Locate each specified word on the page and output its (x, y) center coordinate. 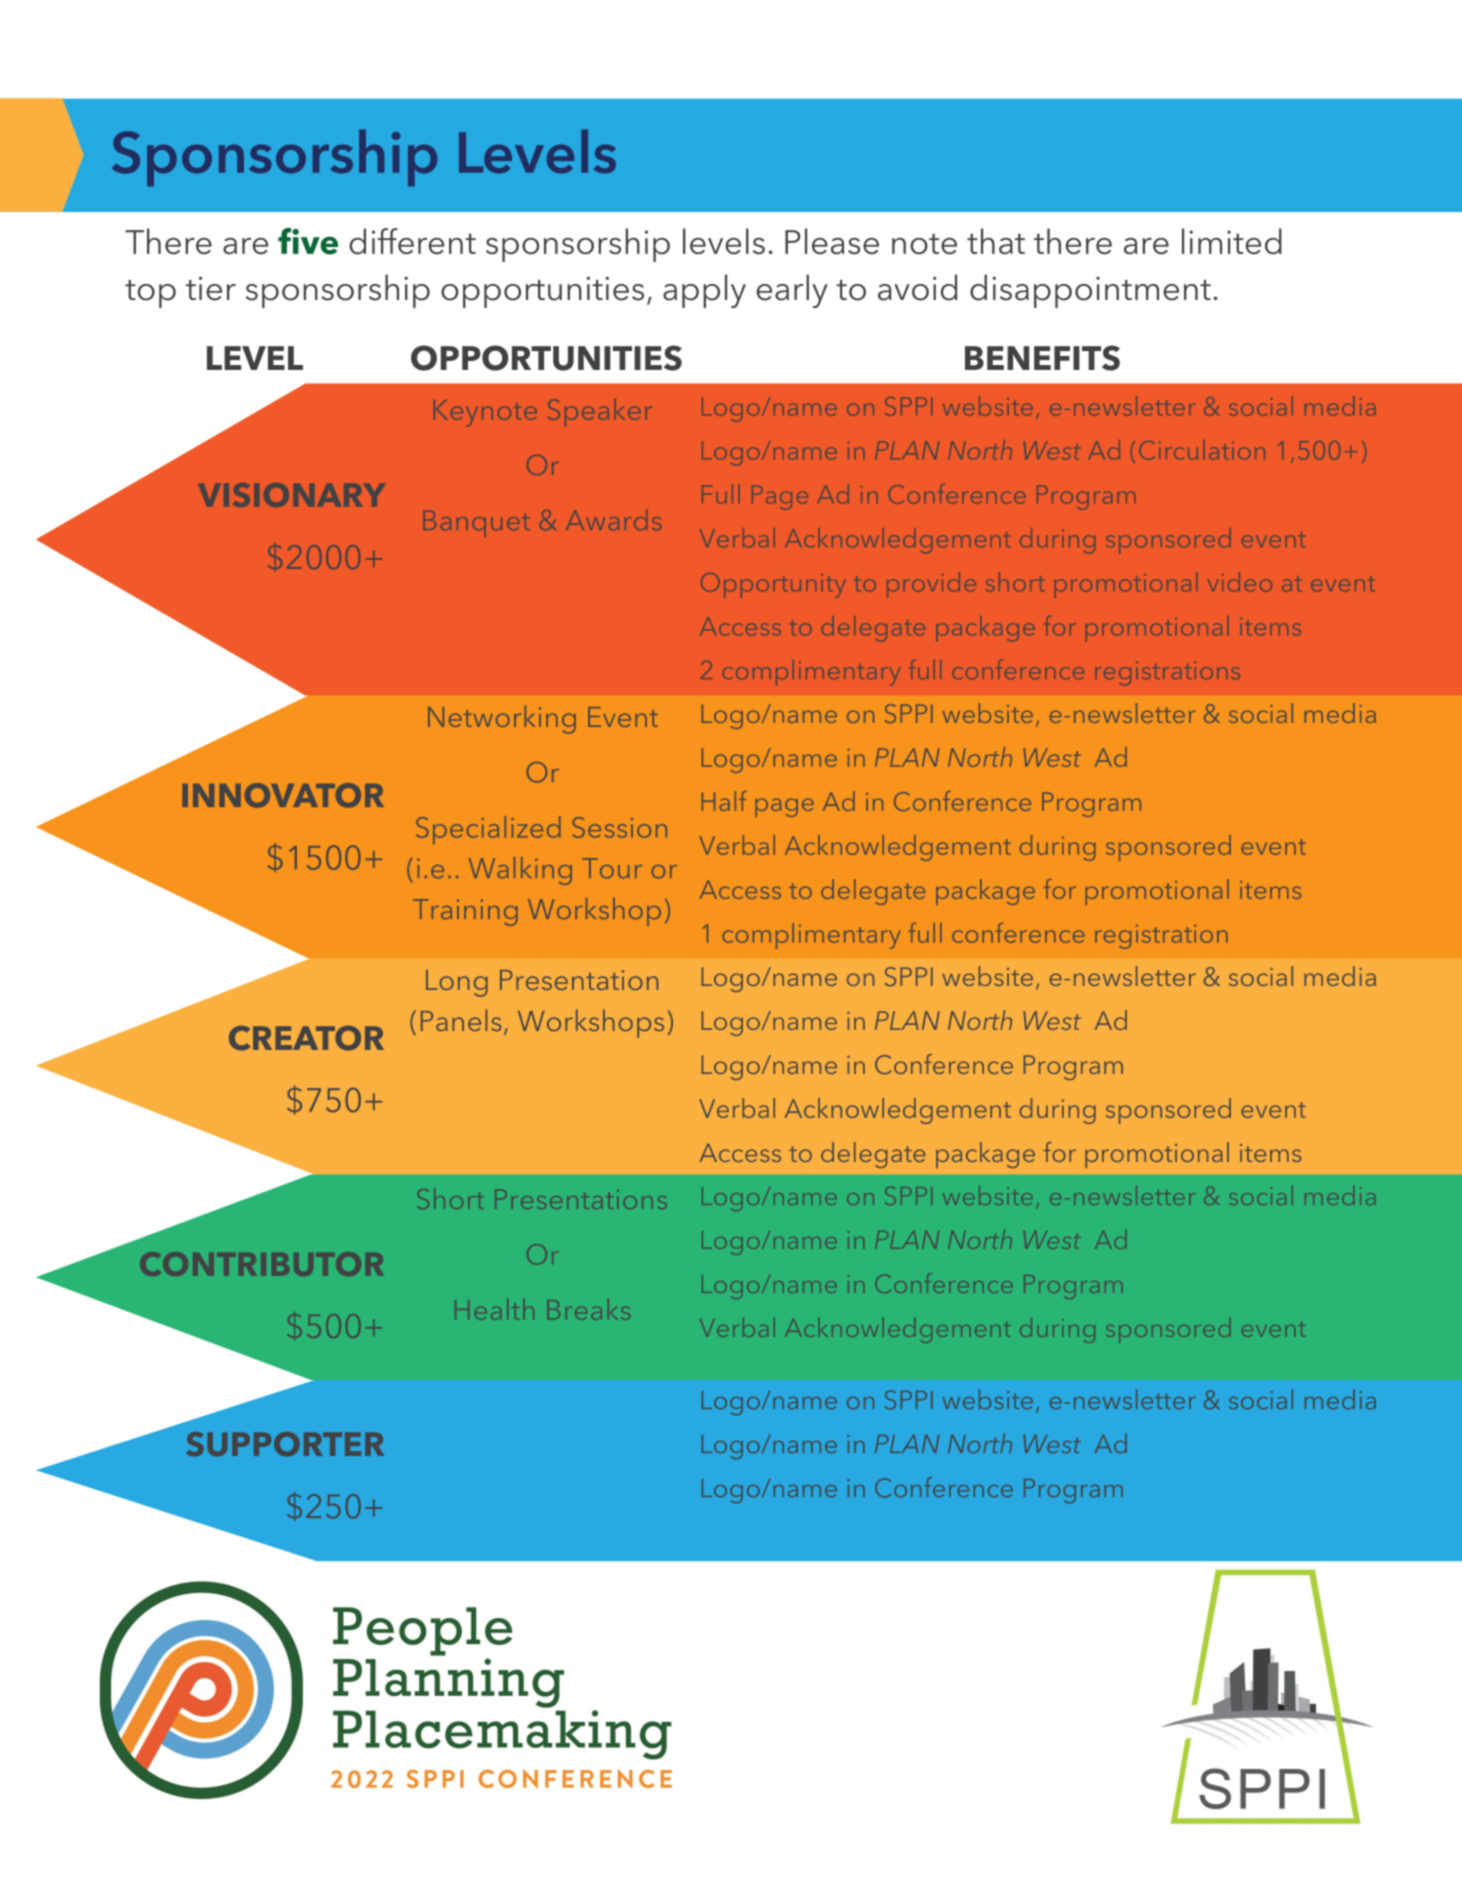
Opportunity (773, 585)
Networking (502, 719)
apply (704, 291)
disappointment (1090, 291)
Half (724, 801)
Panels (461, 1020)
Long (457, 983)
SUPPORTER (285, 1444)
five (308, 241)
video (1240, 582)
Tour (612, 868)
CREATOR (306, 1038)
